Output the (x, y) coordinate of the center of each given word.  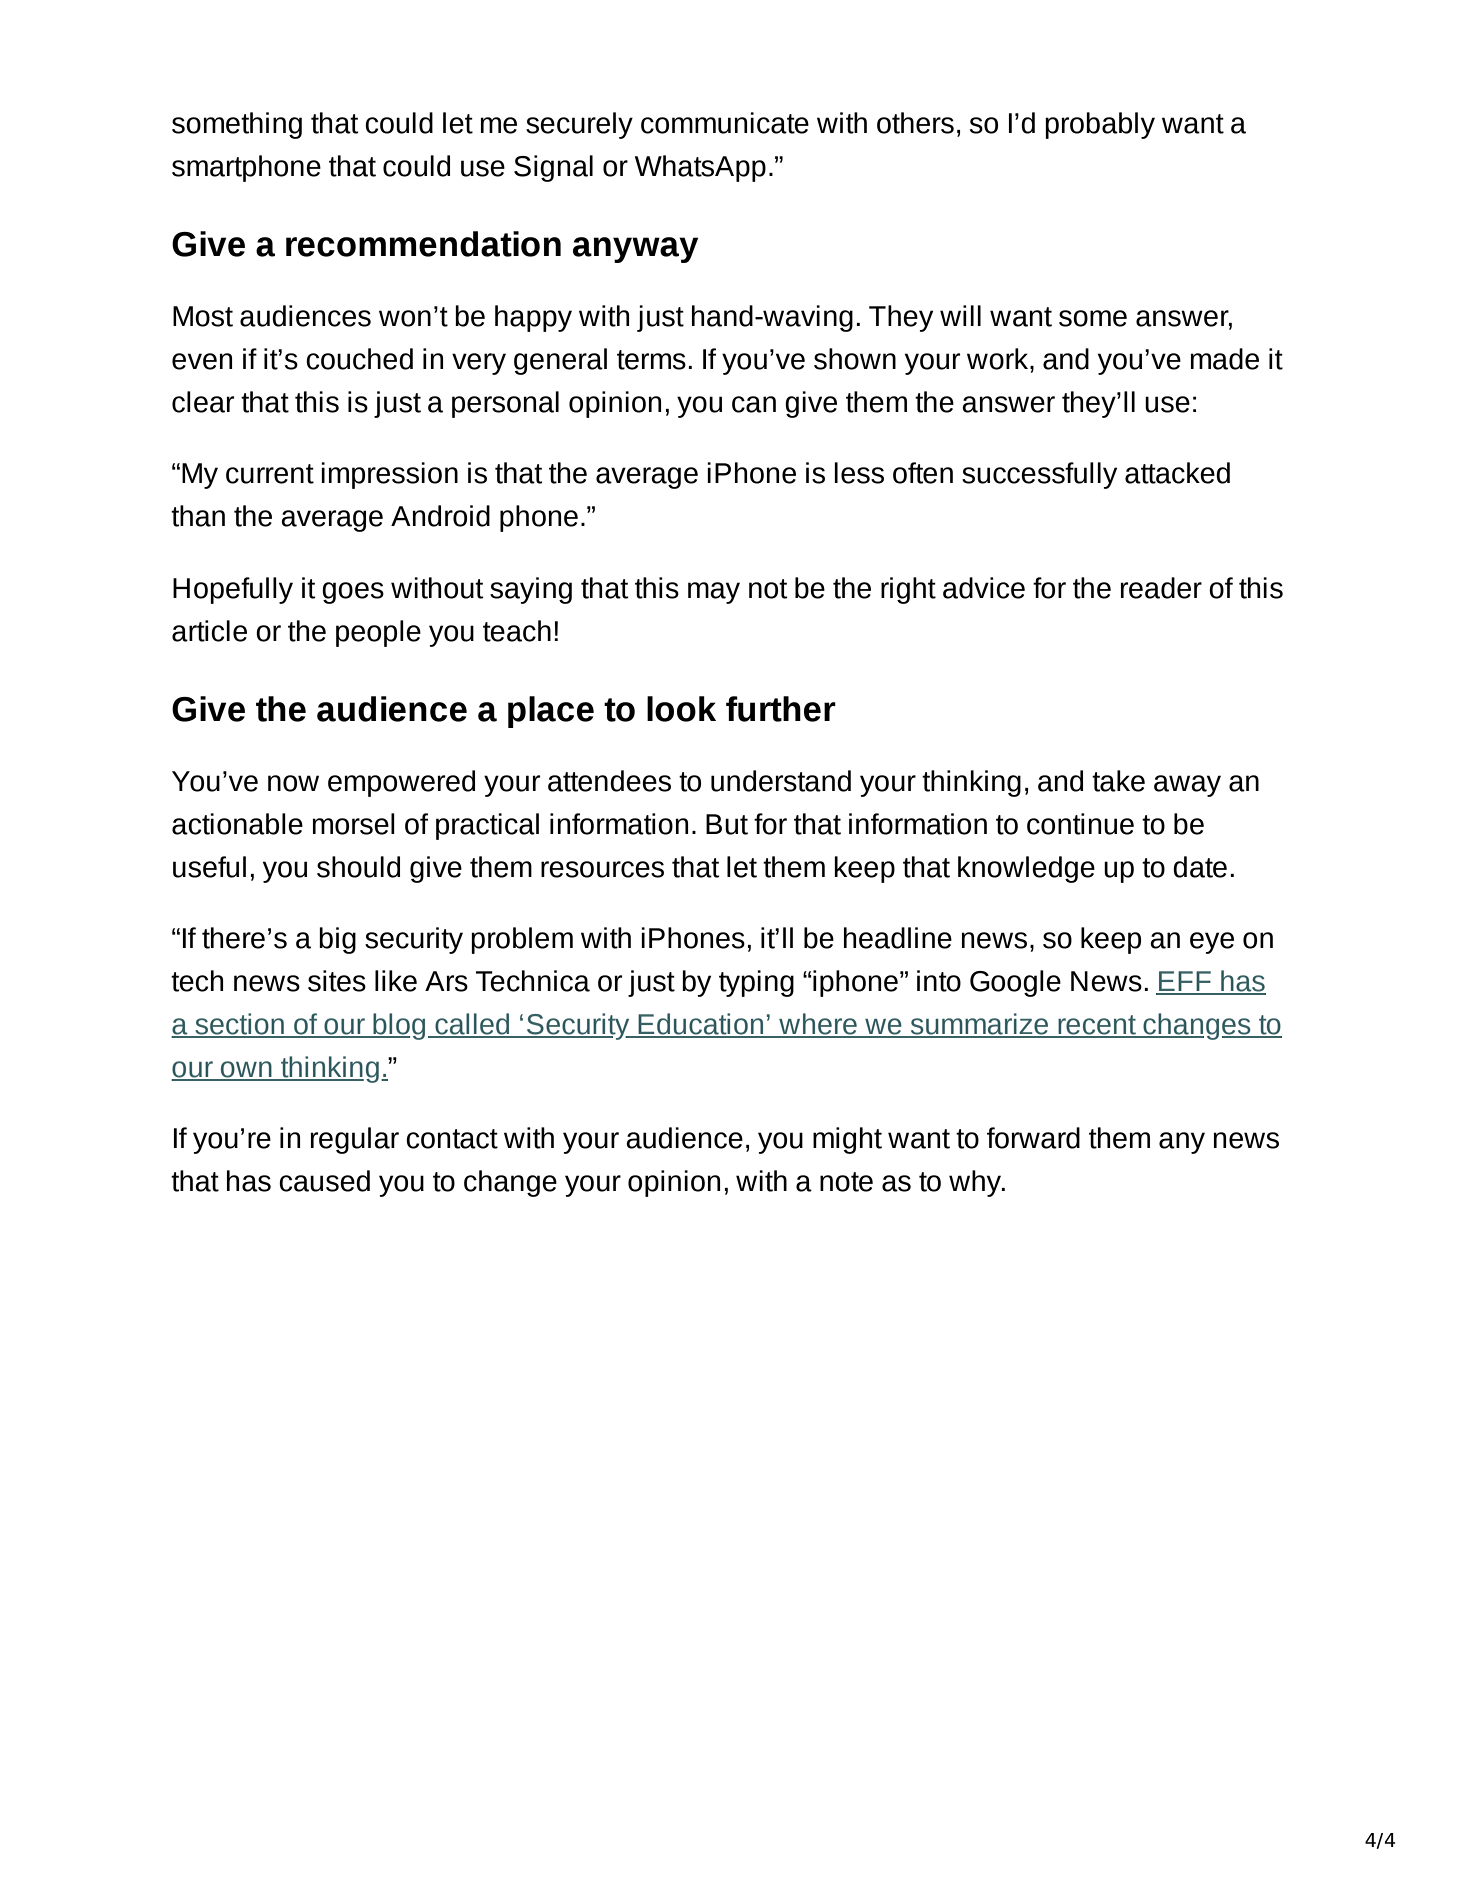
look (681, 709)
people (378, 633)
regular (354, 1140)
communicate (725, 123)
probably (1100, 125)
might (847, 1140)
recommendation (423, 244)
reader (1161, 588)
